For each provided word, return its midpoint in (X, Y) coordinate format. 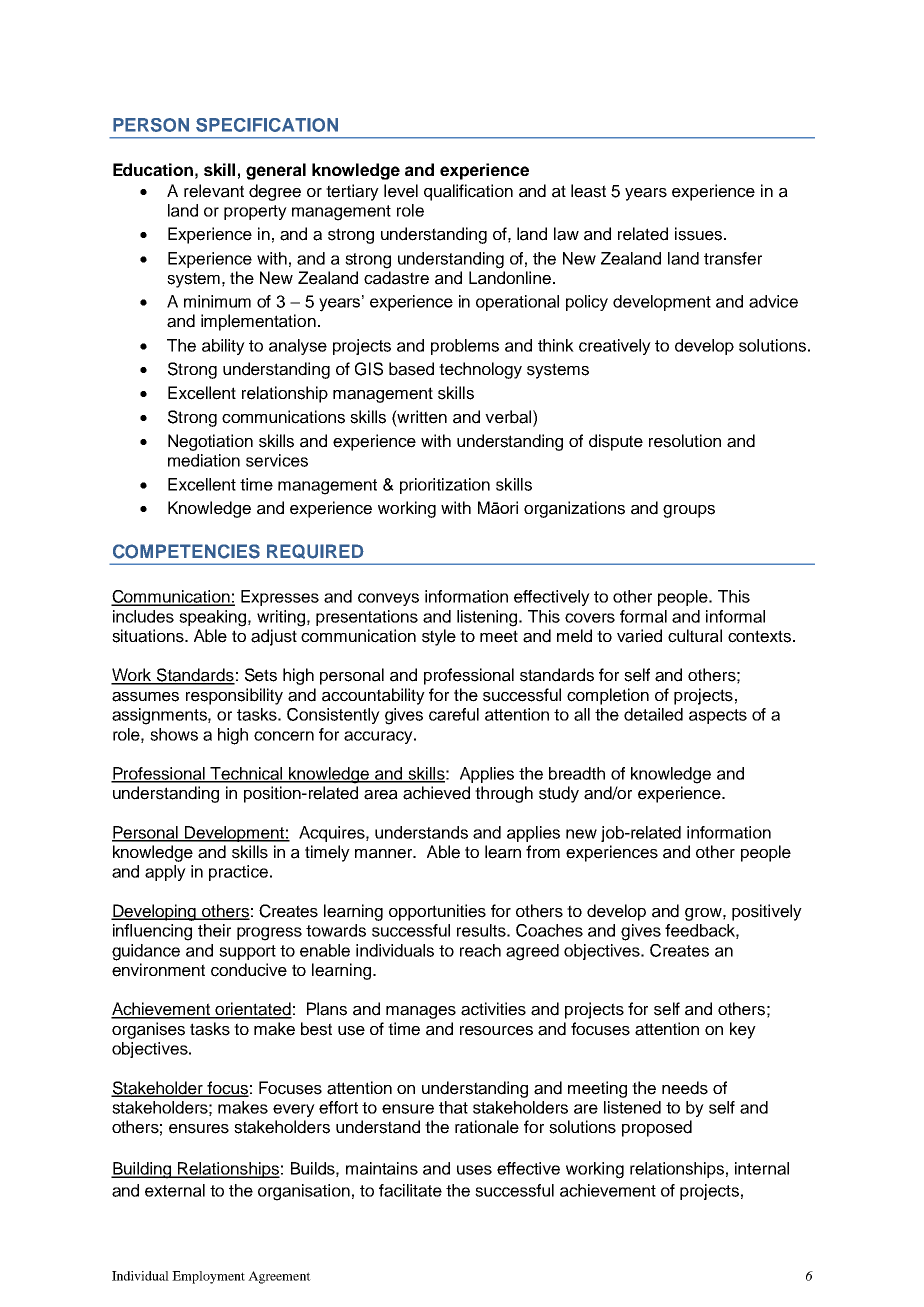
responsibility (234, 696)
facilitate (410, 1190)
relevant (214, 191)
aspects (718, 716)
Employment (208, 1277)
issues (698, 234)
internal (762, 1168)
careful (454, 714)
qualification (468, 192)
